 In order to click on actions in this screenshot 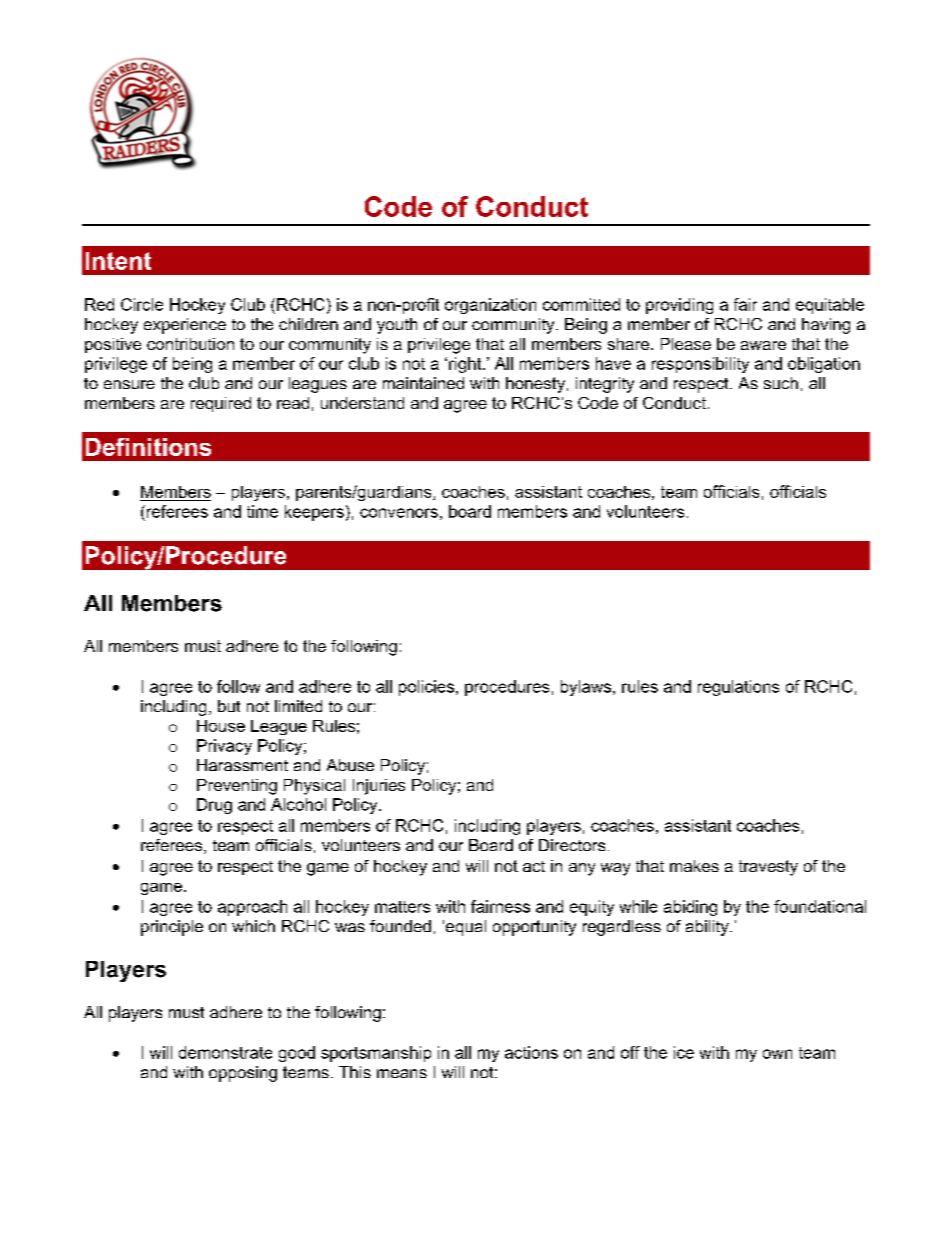, I will do `click(531, 1052)`.
